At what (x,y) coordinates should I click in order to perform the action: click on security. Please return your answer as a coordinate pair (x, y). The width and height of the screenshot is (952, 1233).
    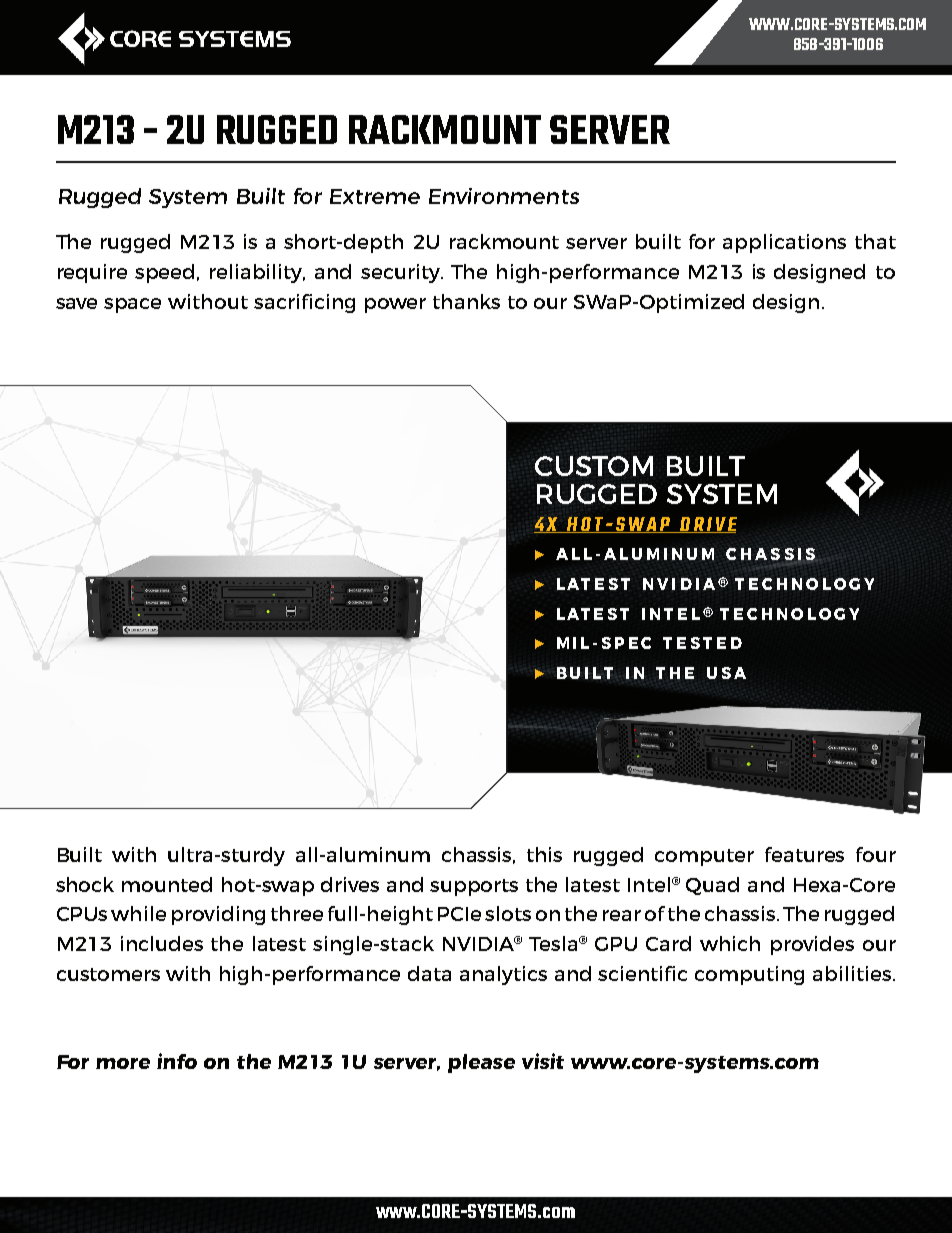
    Looking at the image, I should click on (402, 273).
